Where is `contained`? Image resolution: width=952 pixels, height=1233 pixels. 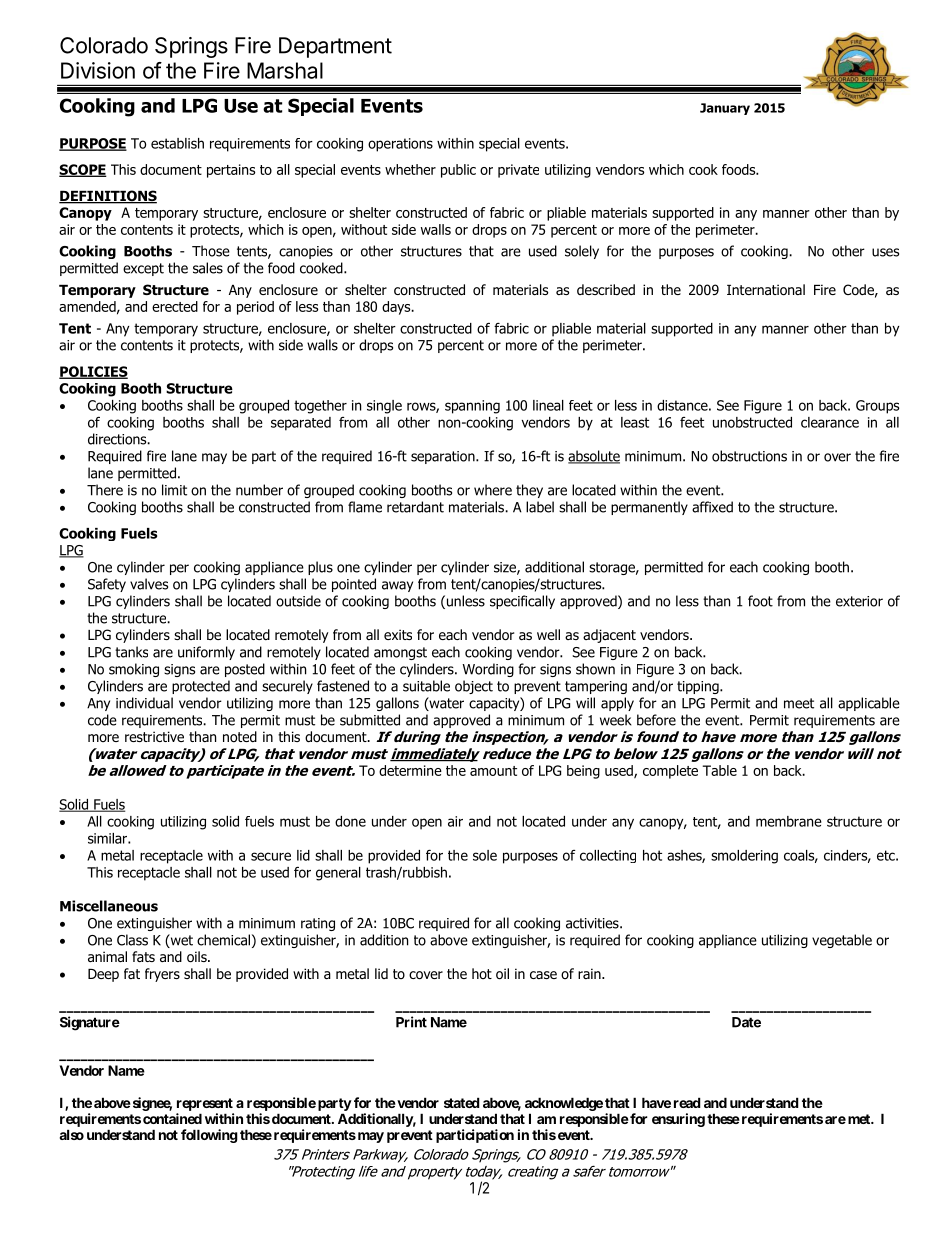
contained is located at coordinates (172, 1118).
